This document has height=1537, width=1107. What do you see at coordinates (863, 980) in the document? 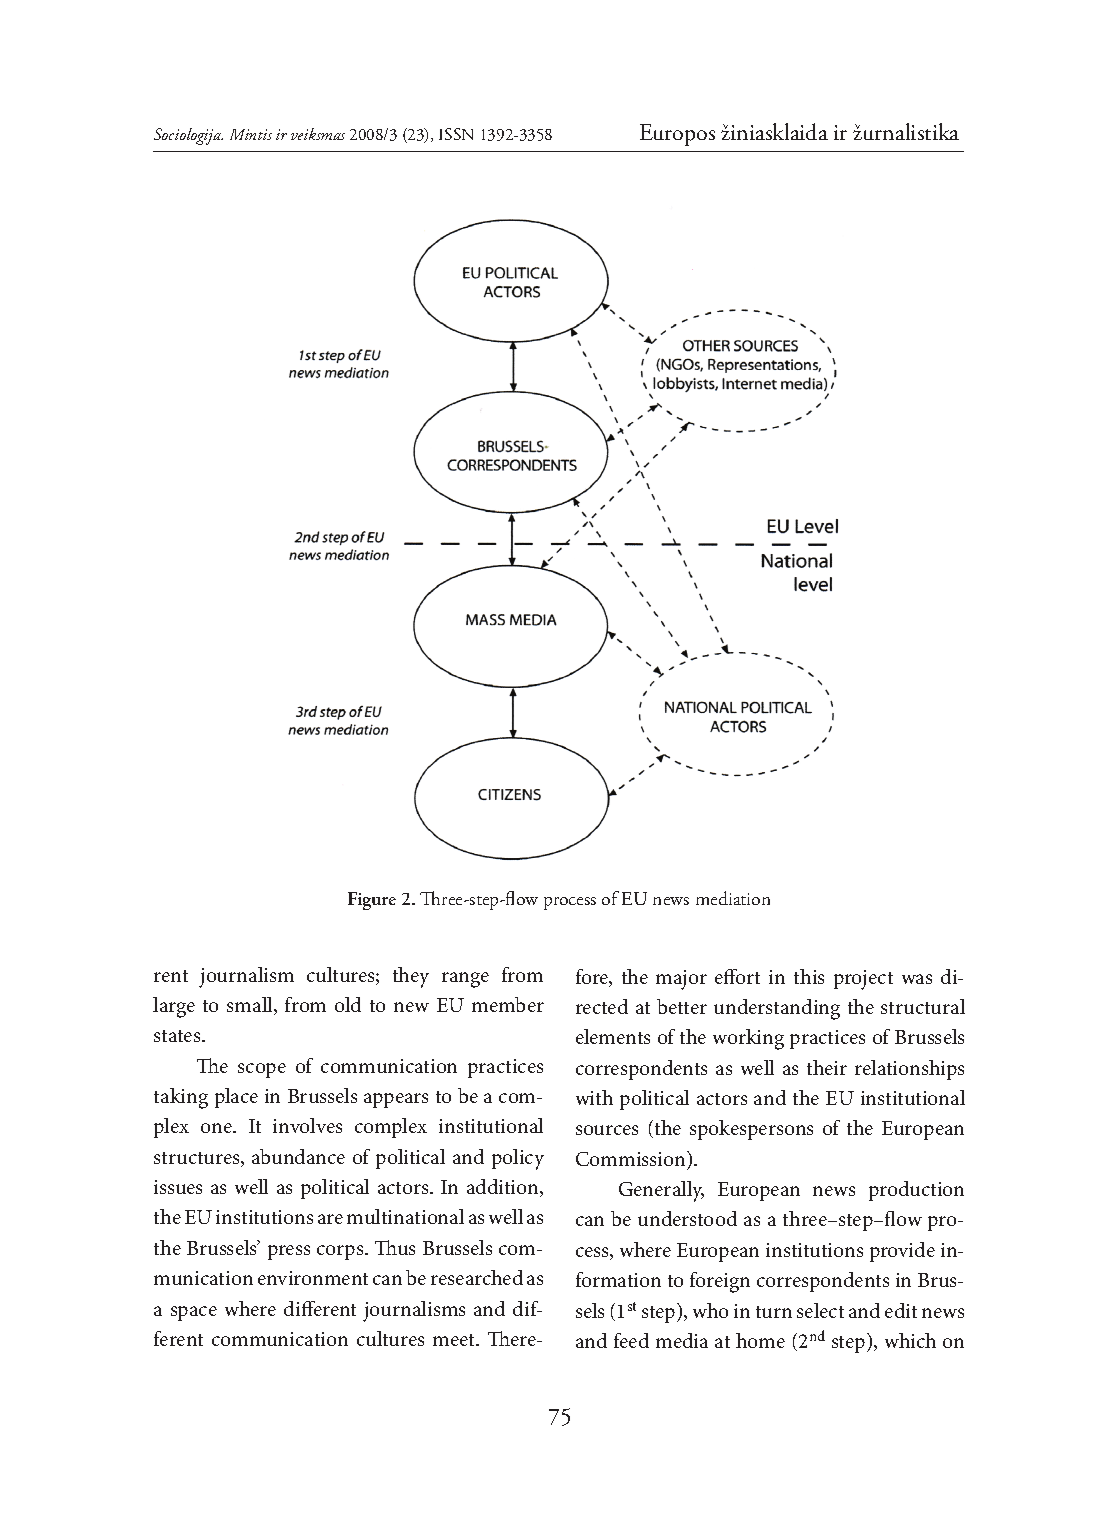
I see `project` at bounding box center [863, 980].
